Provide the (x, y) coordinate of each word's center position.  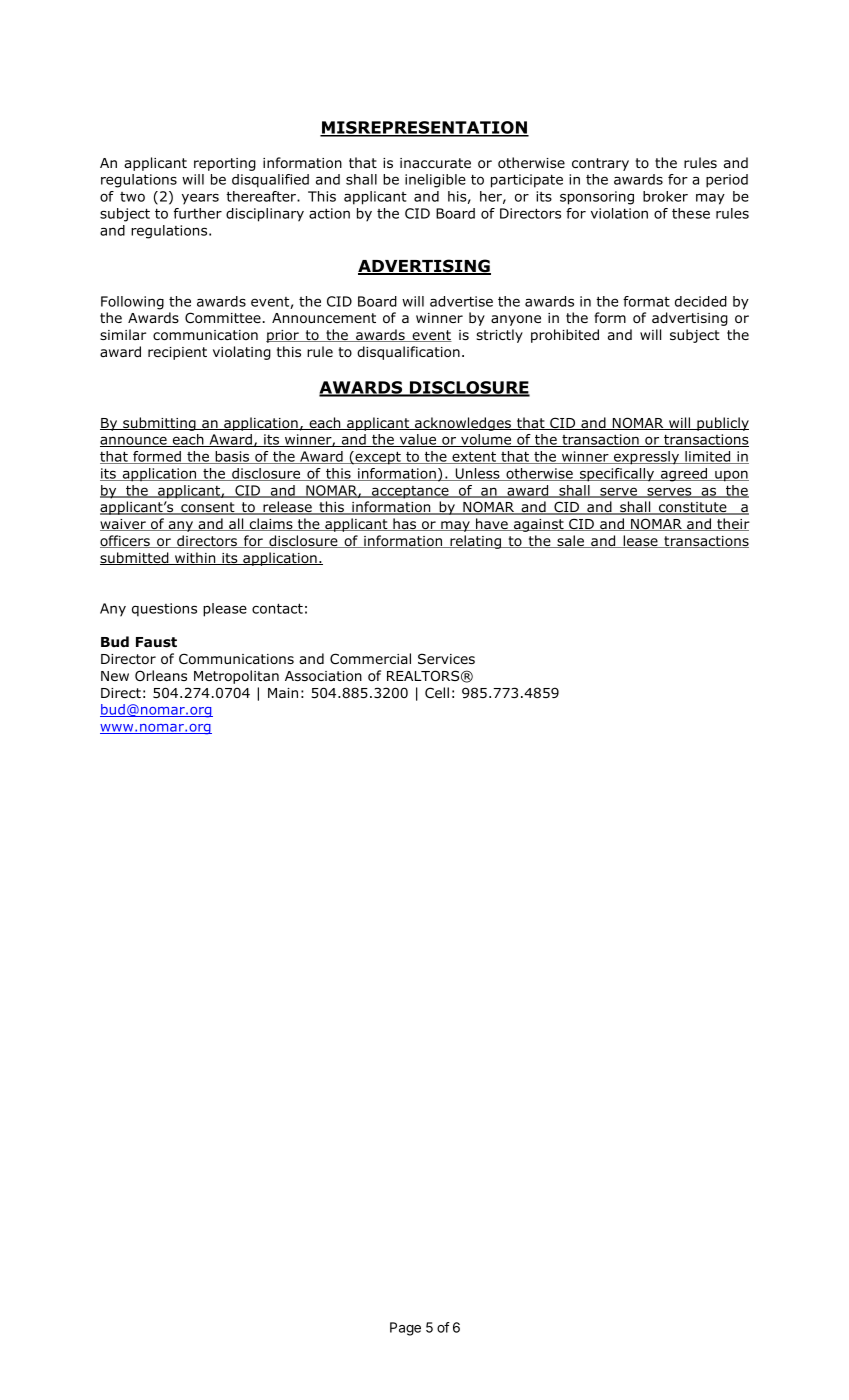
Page (405, 1329)
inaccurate (435, 163)
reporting (225, 164)
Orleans (161, 676)
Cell (437, 692)
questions (164, 610)
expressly (647, 458)
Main (283, 693)
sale (570, 541)
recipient (177, 353)
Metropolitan (236, 677)
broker (665, 196)
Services (446, 658)
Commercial (370, 659)
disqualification (408, 353)
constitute (692, 508)
